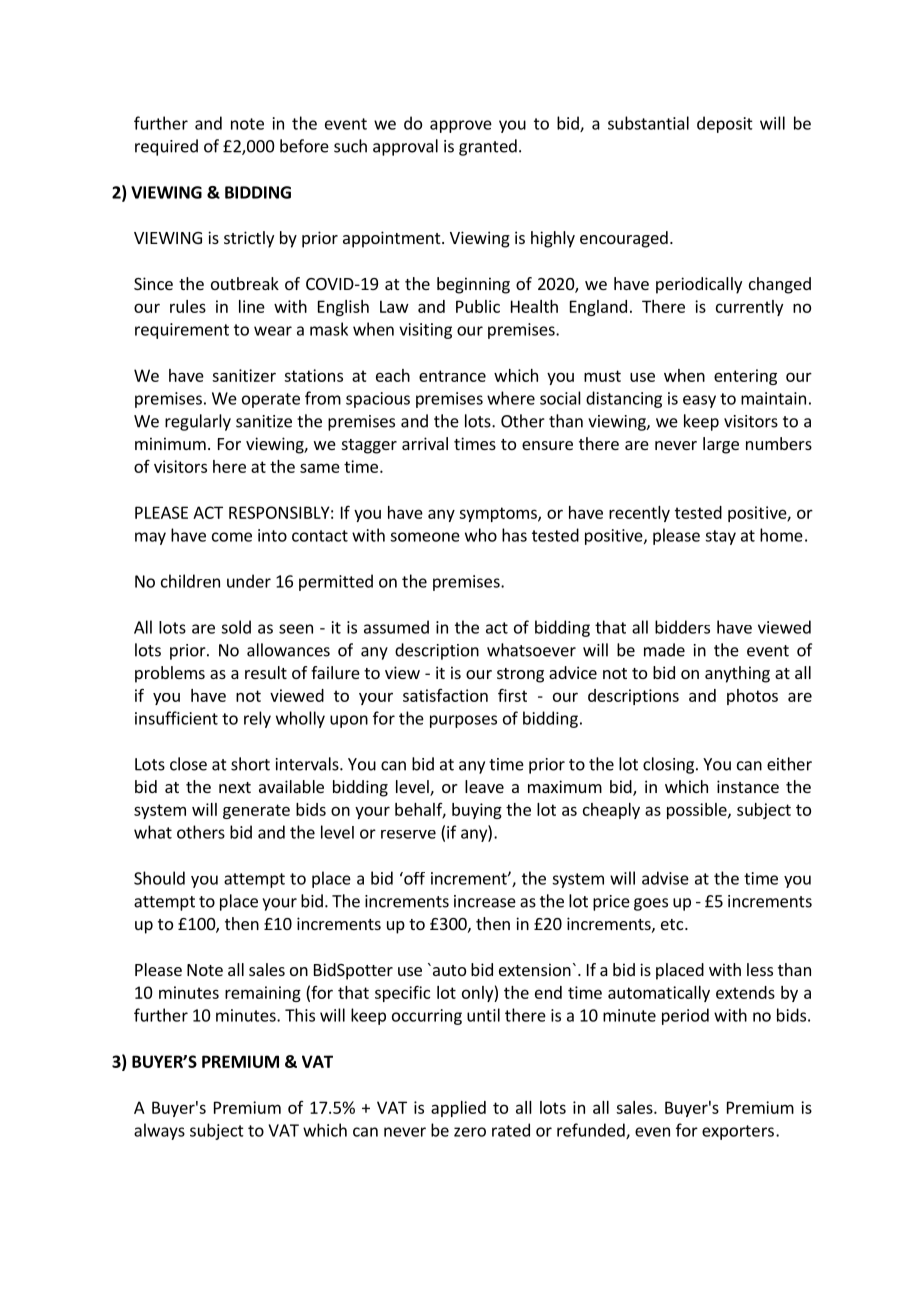  What do you see at coordinates (458, 1109) in the screenshot?
I see `applied` at bounding box center [458, 1109].
